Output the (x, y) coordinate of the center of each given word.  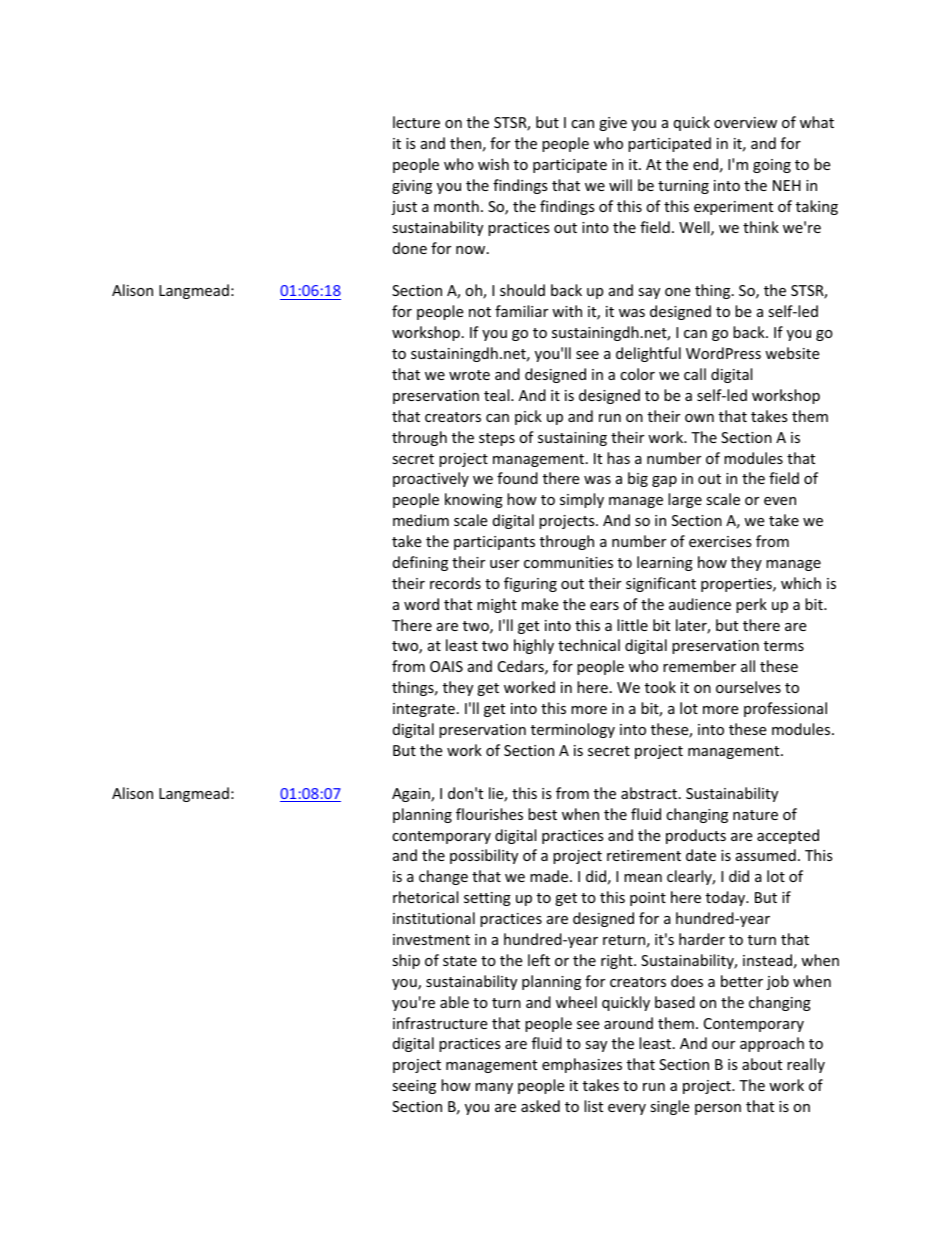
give (613, 124)
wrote (469, 375)
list (593, 1106)
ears (604, 606)
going (772, 166)
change (443, 877)
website (792, 353)
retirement (644, 855)
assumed (766, 855)
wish (493, 164)
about (762, 1064)
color (637, 374)
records (455, 583)
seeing (414, 1087)
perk (751, 605)
